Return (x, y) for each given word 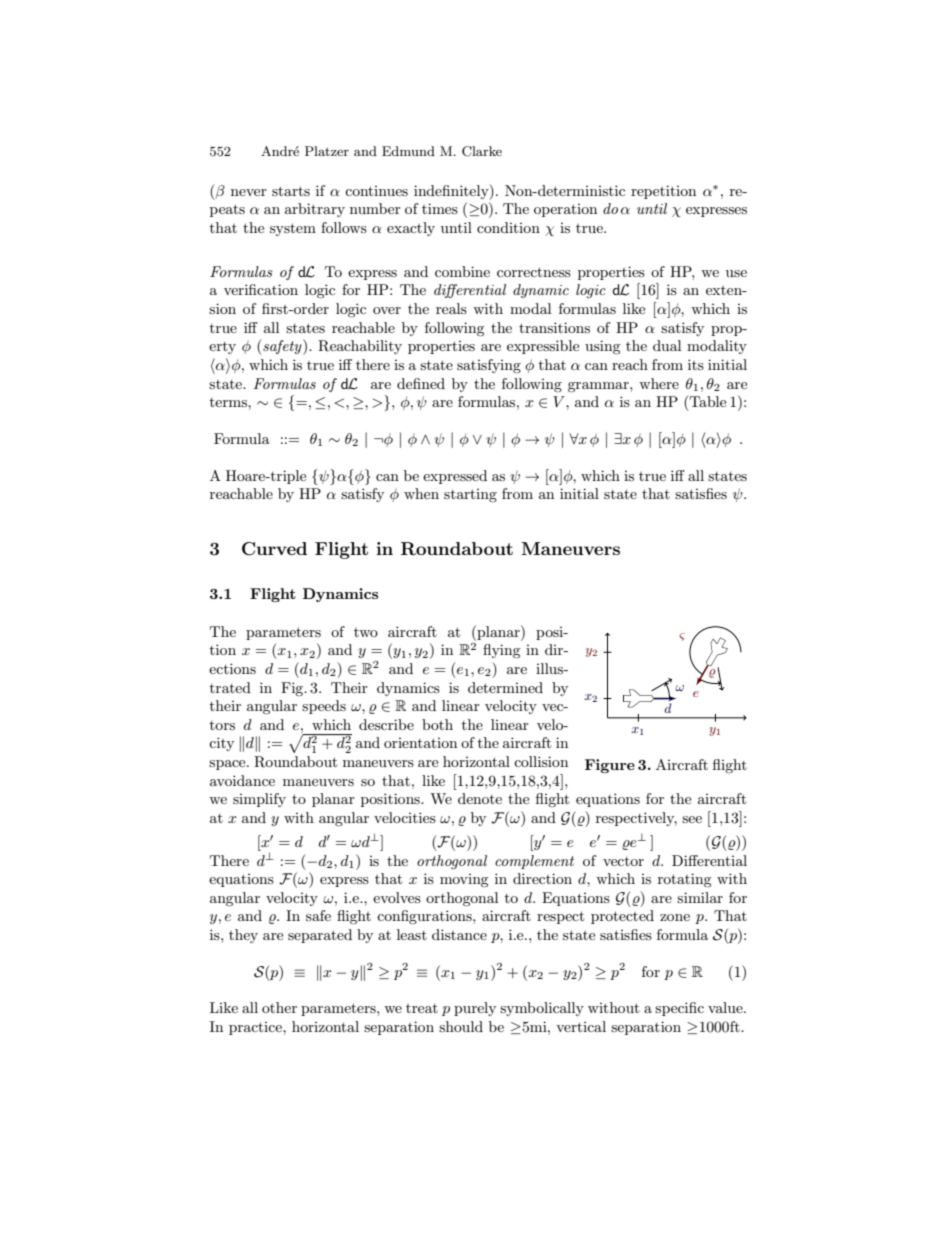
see (692, 819)
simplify (259, 800)
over (387, 310)
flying (502, 651)
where (659, 383)
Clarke (482, 151)
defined (421, 383)
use (736, 273)
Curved (274, 549)
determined (505, 687)
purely (475, 1009)
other (279, 1007)
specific (679, 1009)
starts (291, 191)
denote (480, 798)
